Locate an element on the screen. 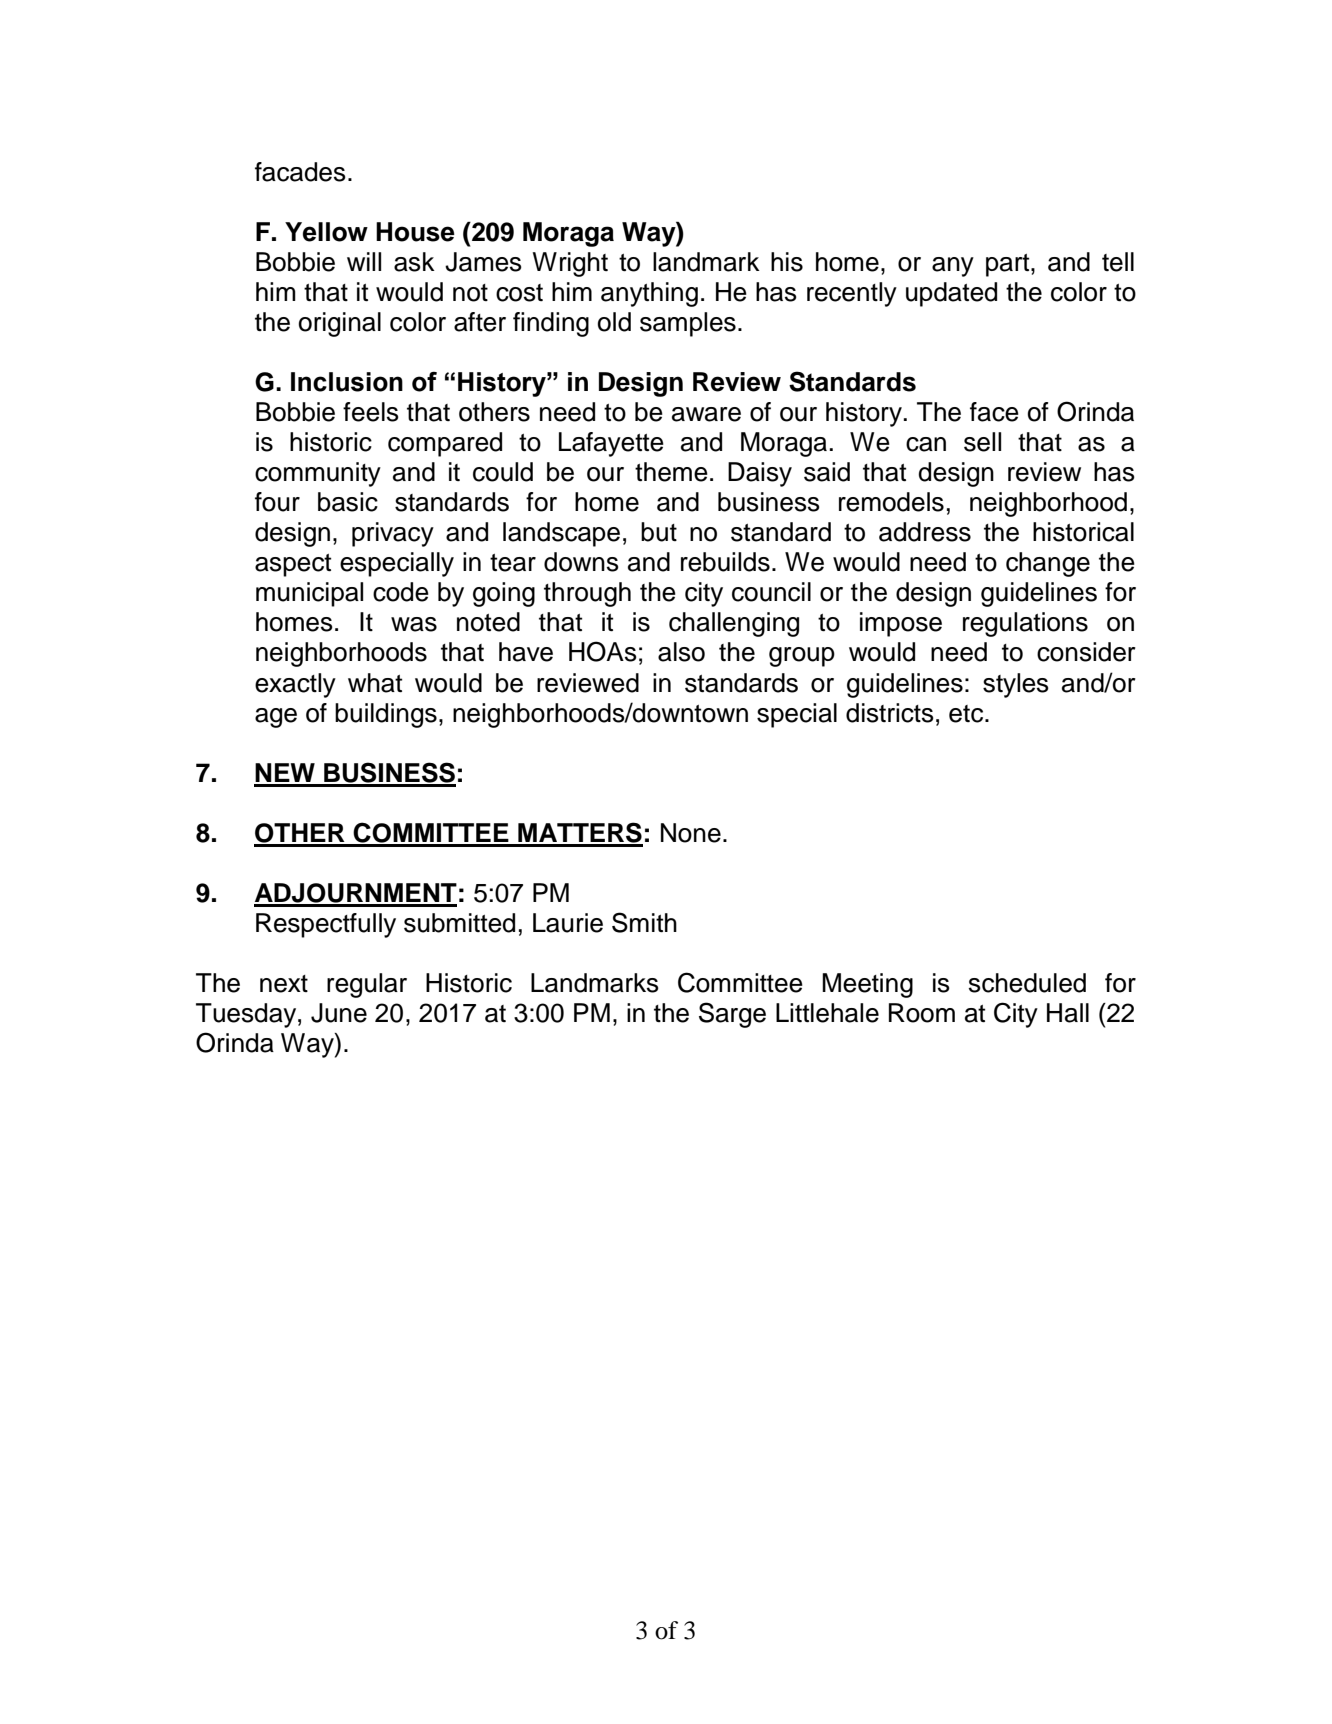  etc is located at coordinates (967, 714).
